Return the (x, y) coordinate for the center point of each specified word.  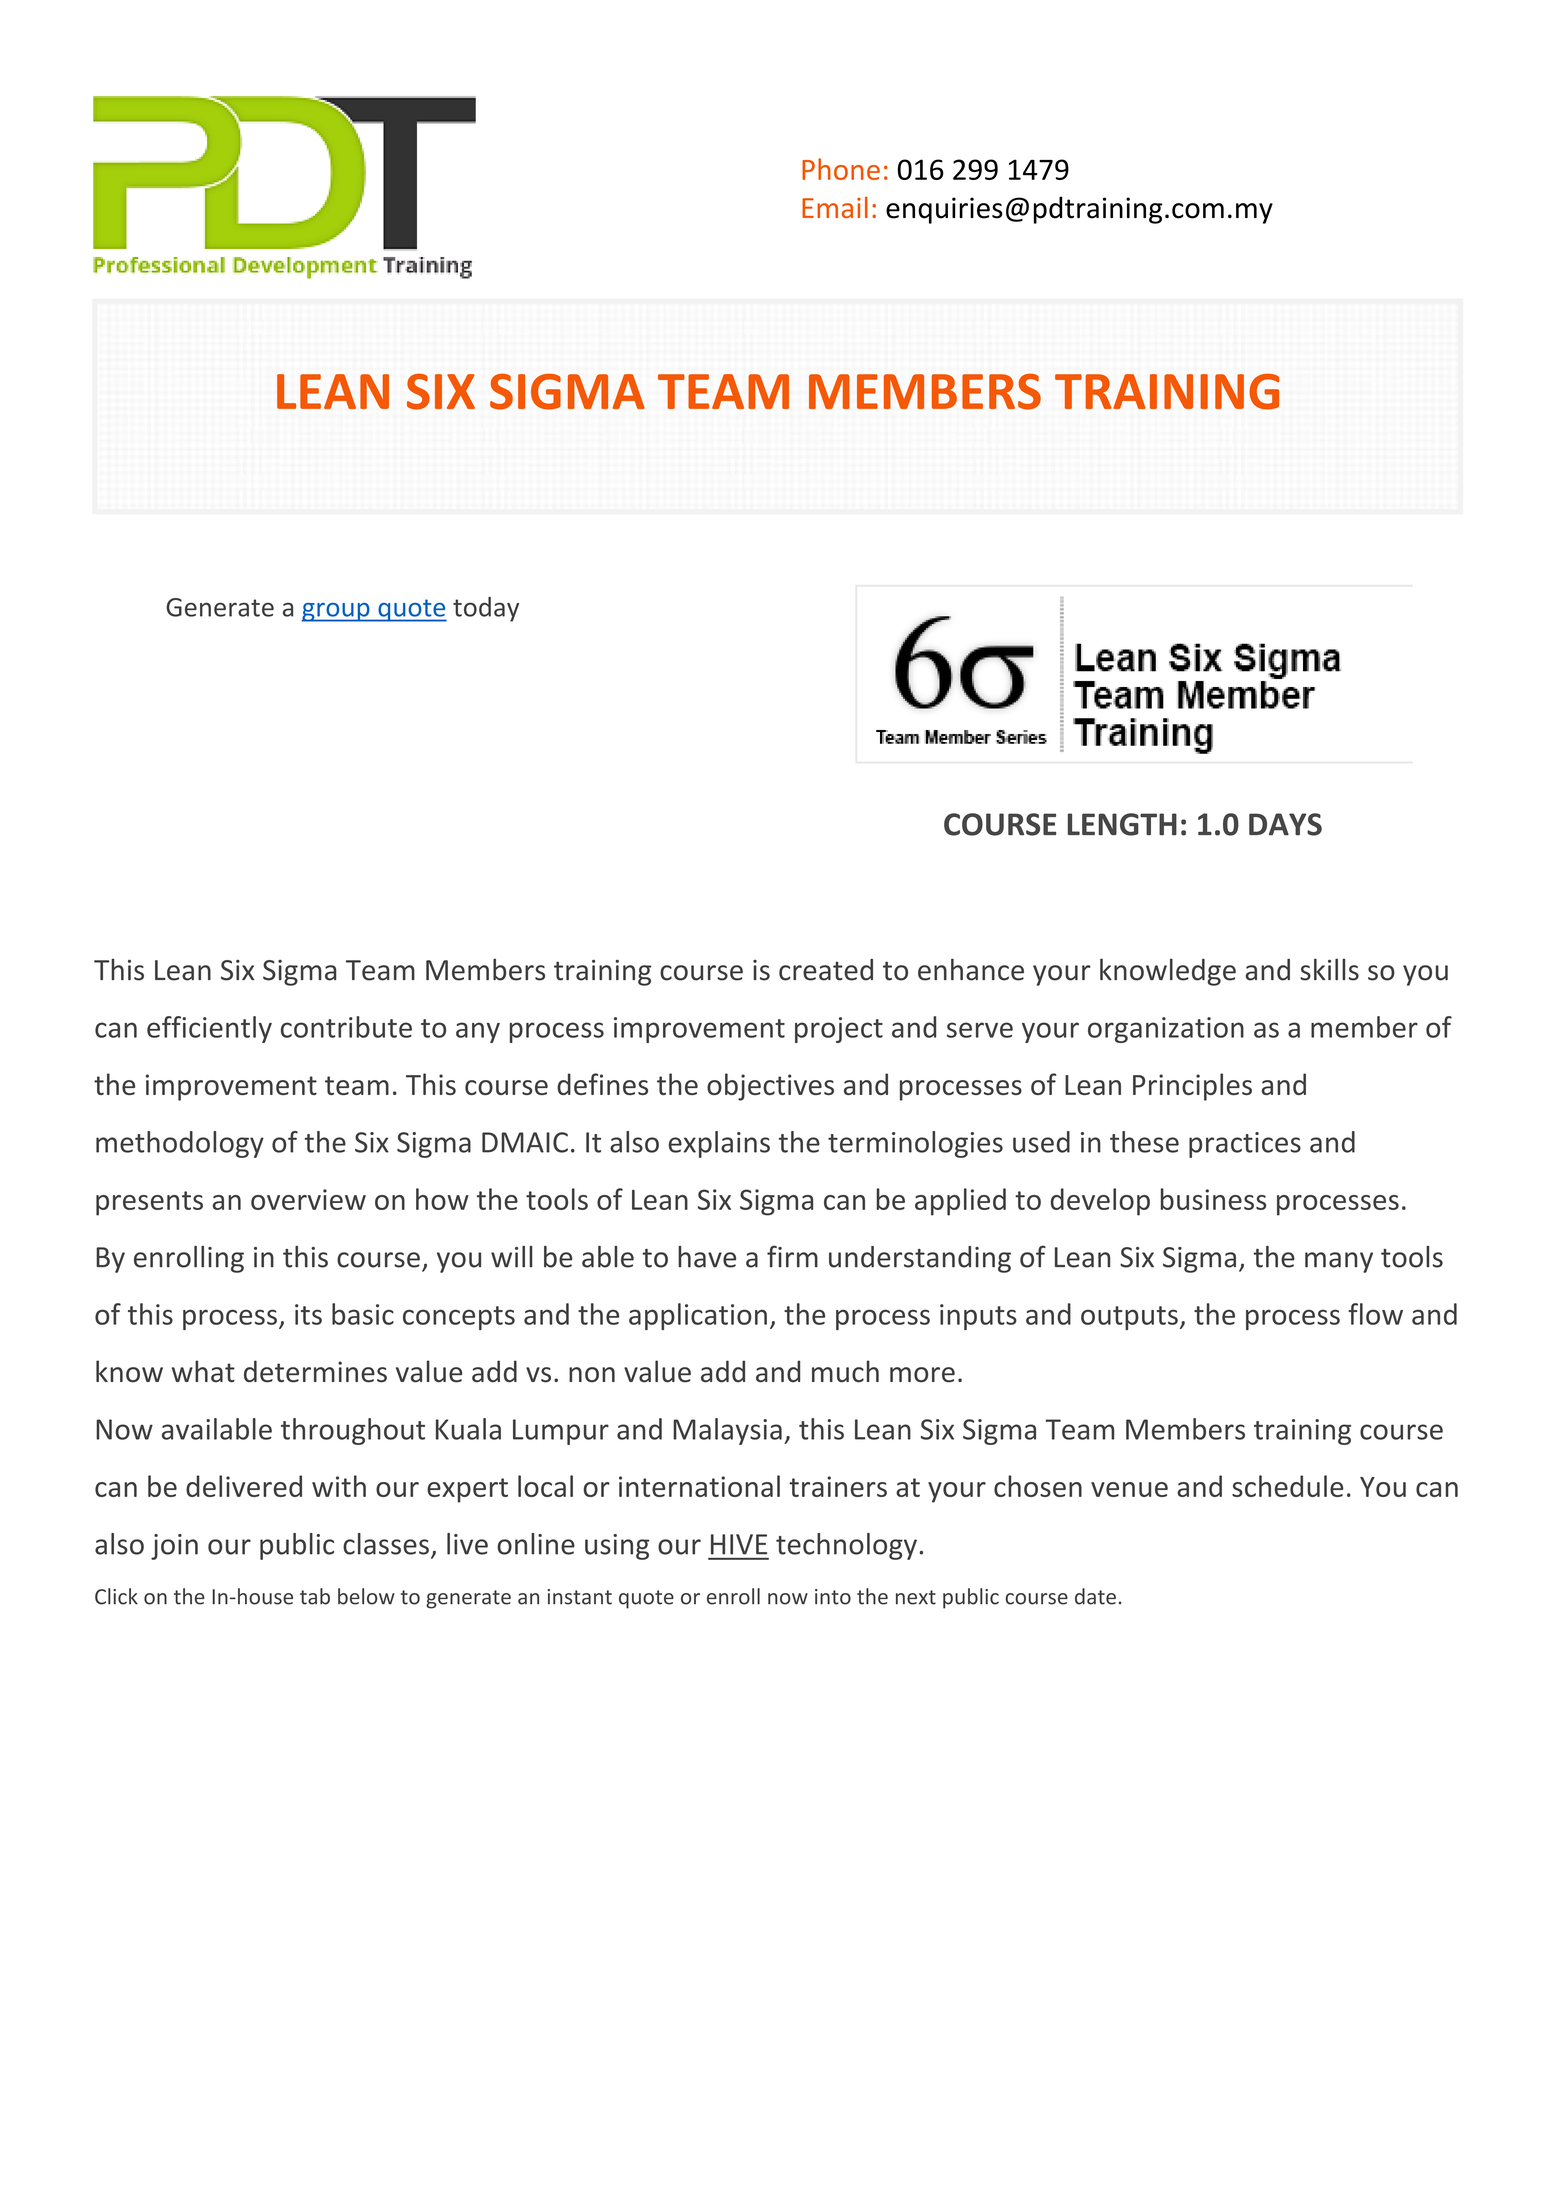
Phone (841, 169)
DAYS (1285, 824)
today (486, 609)
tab (315, 1596)
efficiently (209, 1029)
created (826, 970)
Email (835, 207)
